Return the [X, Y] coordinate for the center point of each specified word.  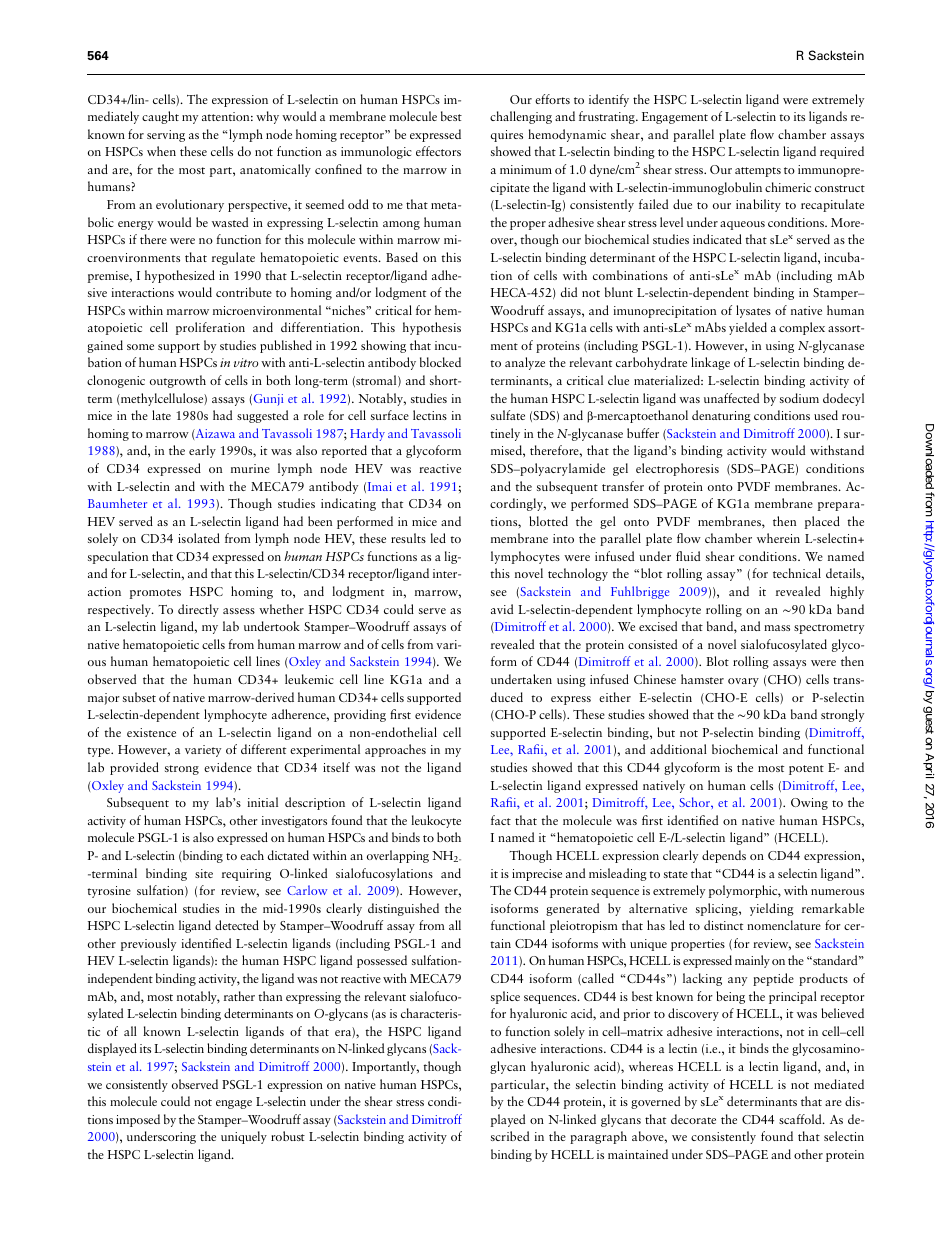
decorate [693, 1119]
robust [288, 1136]
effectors [438, 151]
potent [806, 770]
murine [250, 468]
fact [501, 820]
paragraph [598, 1137]
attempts [758, 172]
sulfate [508, 415]
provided [134, 768]
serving [166, 136]
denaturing [721, 416]
